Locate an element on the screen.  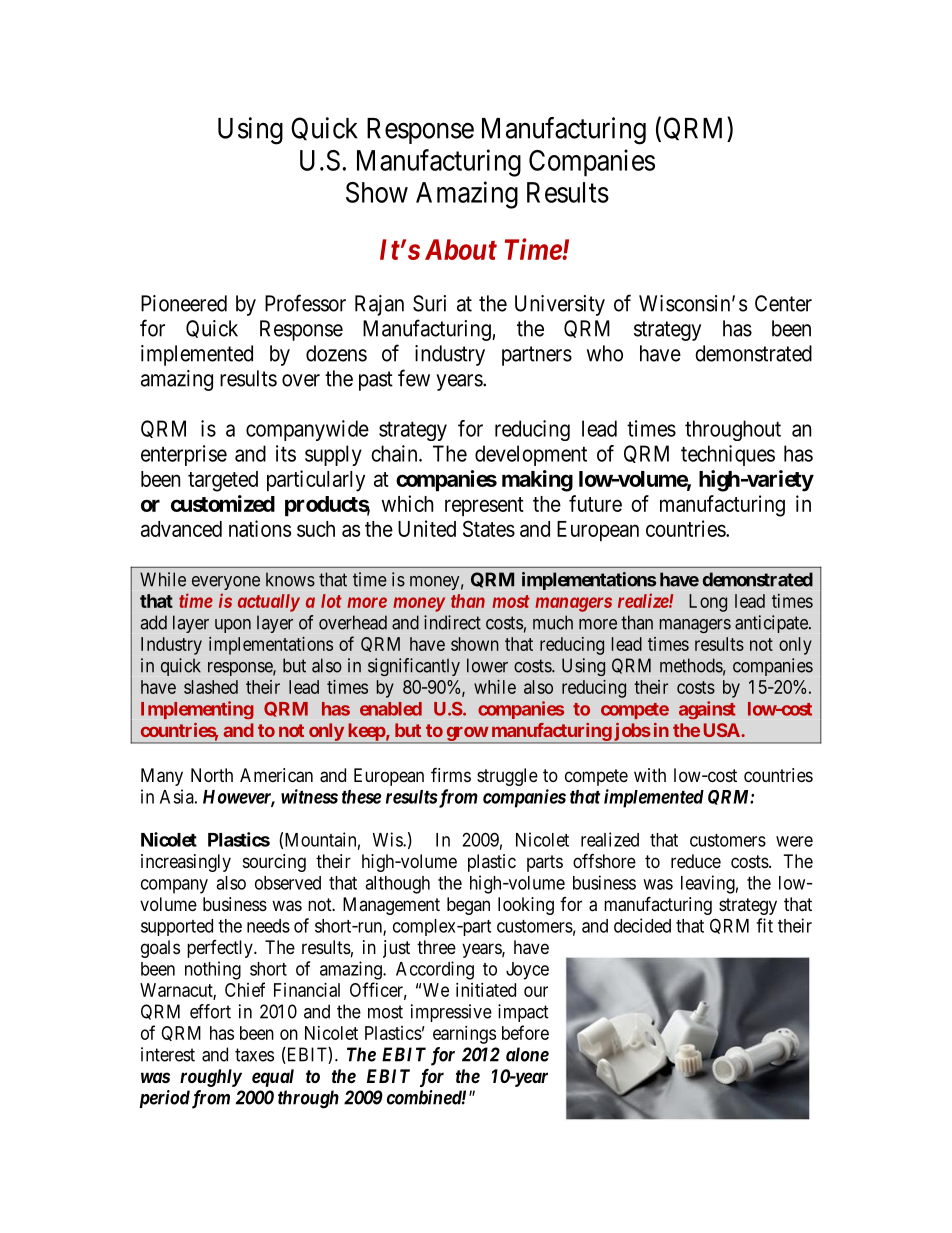
Center is located at coordinates (783, 303).
